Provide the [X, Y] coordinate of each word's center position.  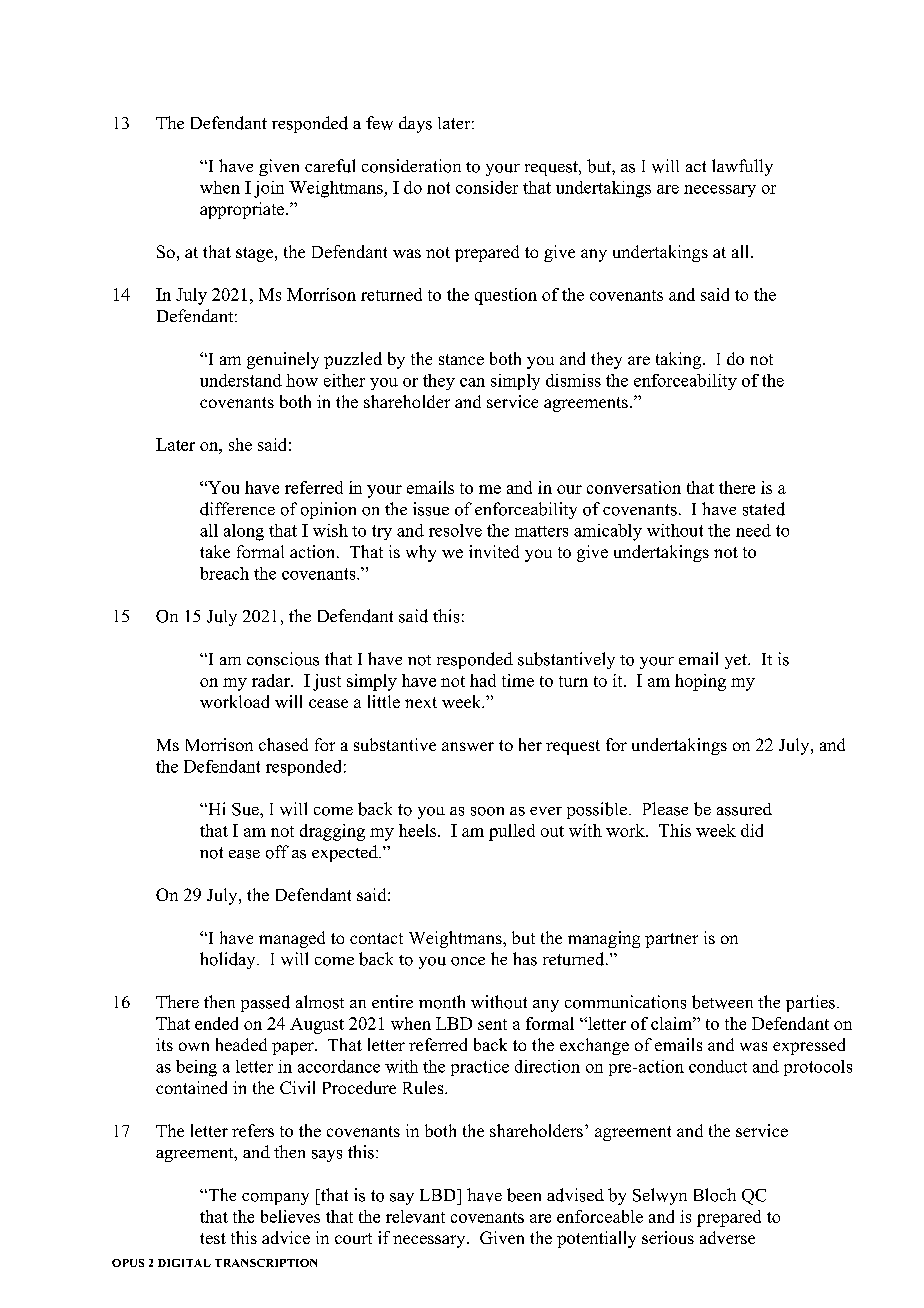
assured [744, 809]
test [213, 1238]
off [277, 852]
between [722, 1002]
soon [487, 811]
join [269, 189]
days [415, 124]
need [753, 530]
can [472, 382]
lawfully [742, 167]
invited [494, 551]
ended [216, 1023]
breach [224, 573]
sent [492, 1024]
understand [241, 380]
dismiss [573, 380]
